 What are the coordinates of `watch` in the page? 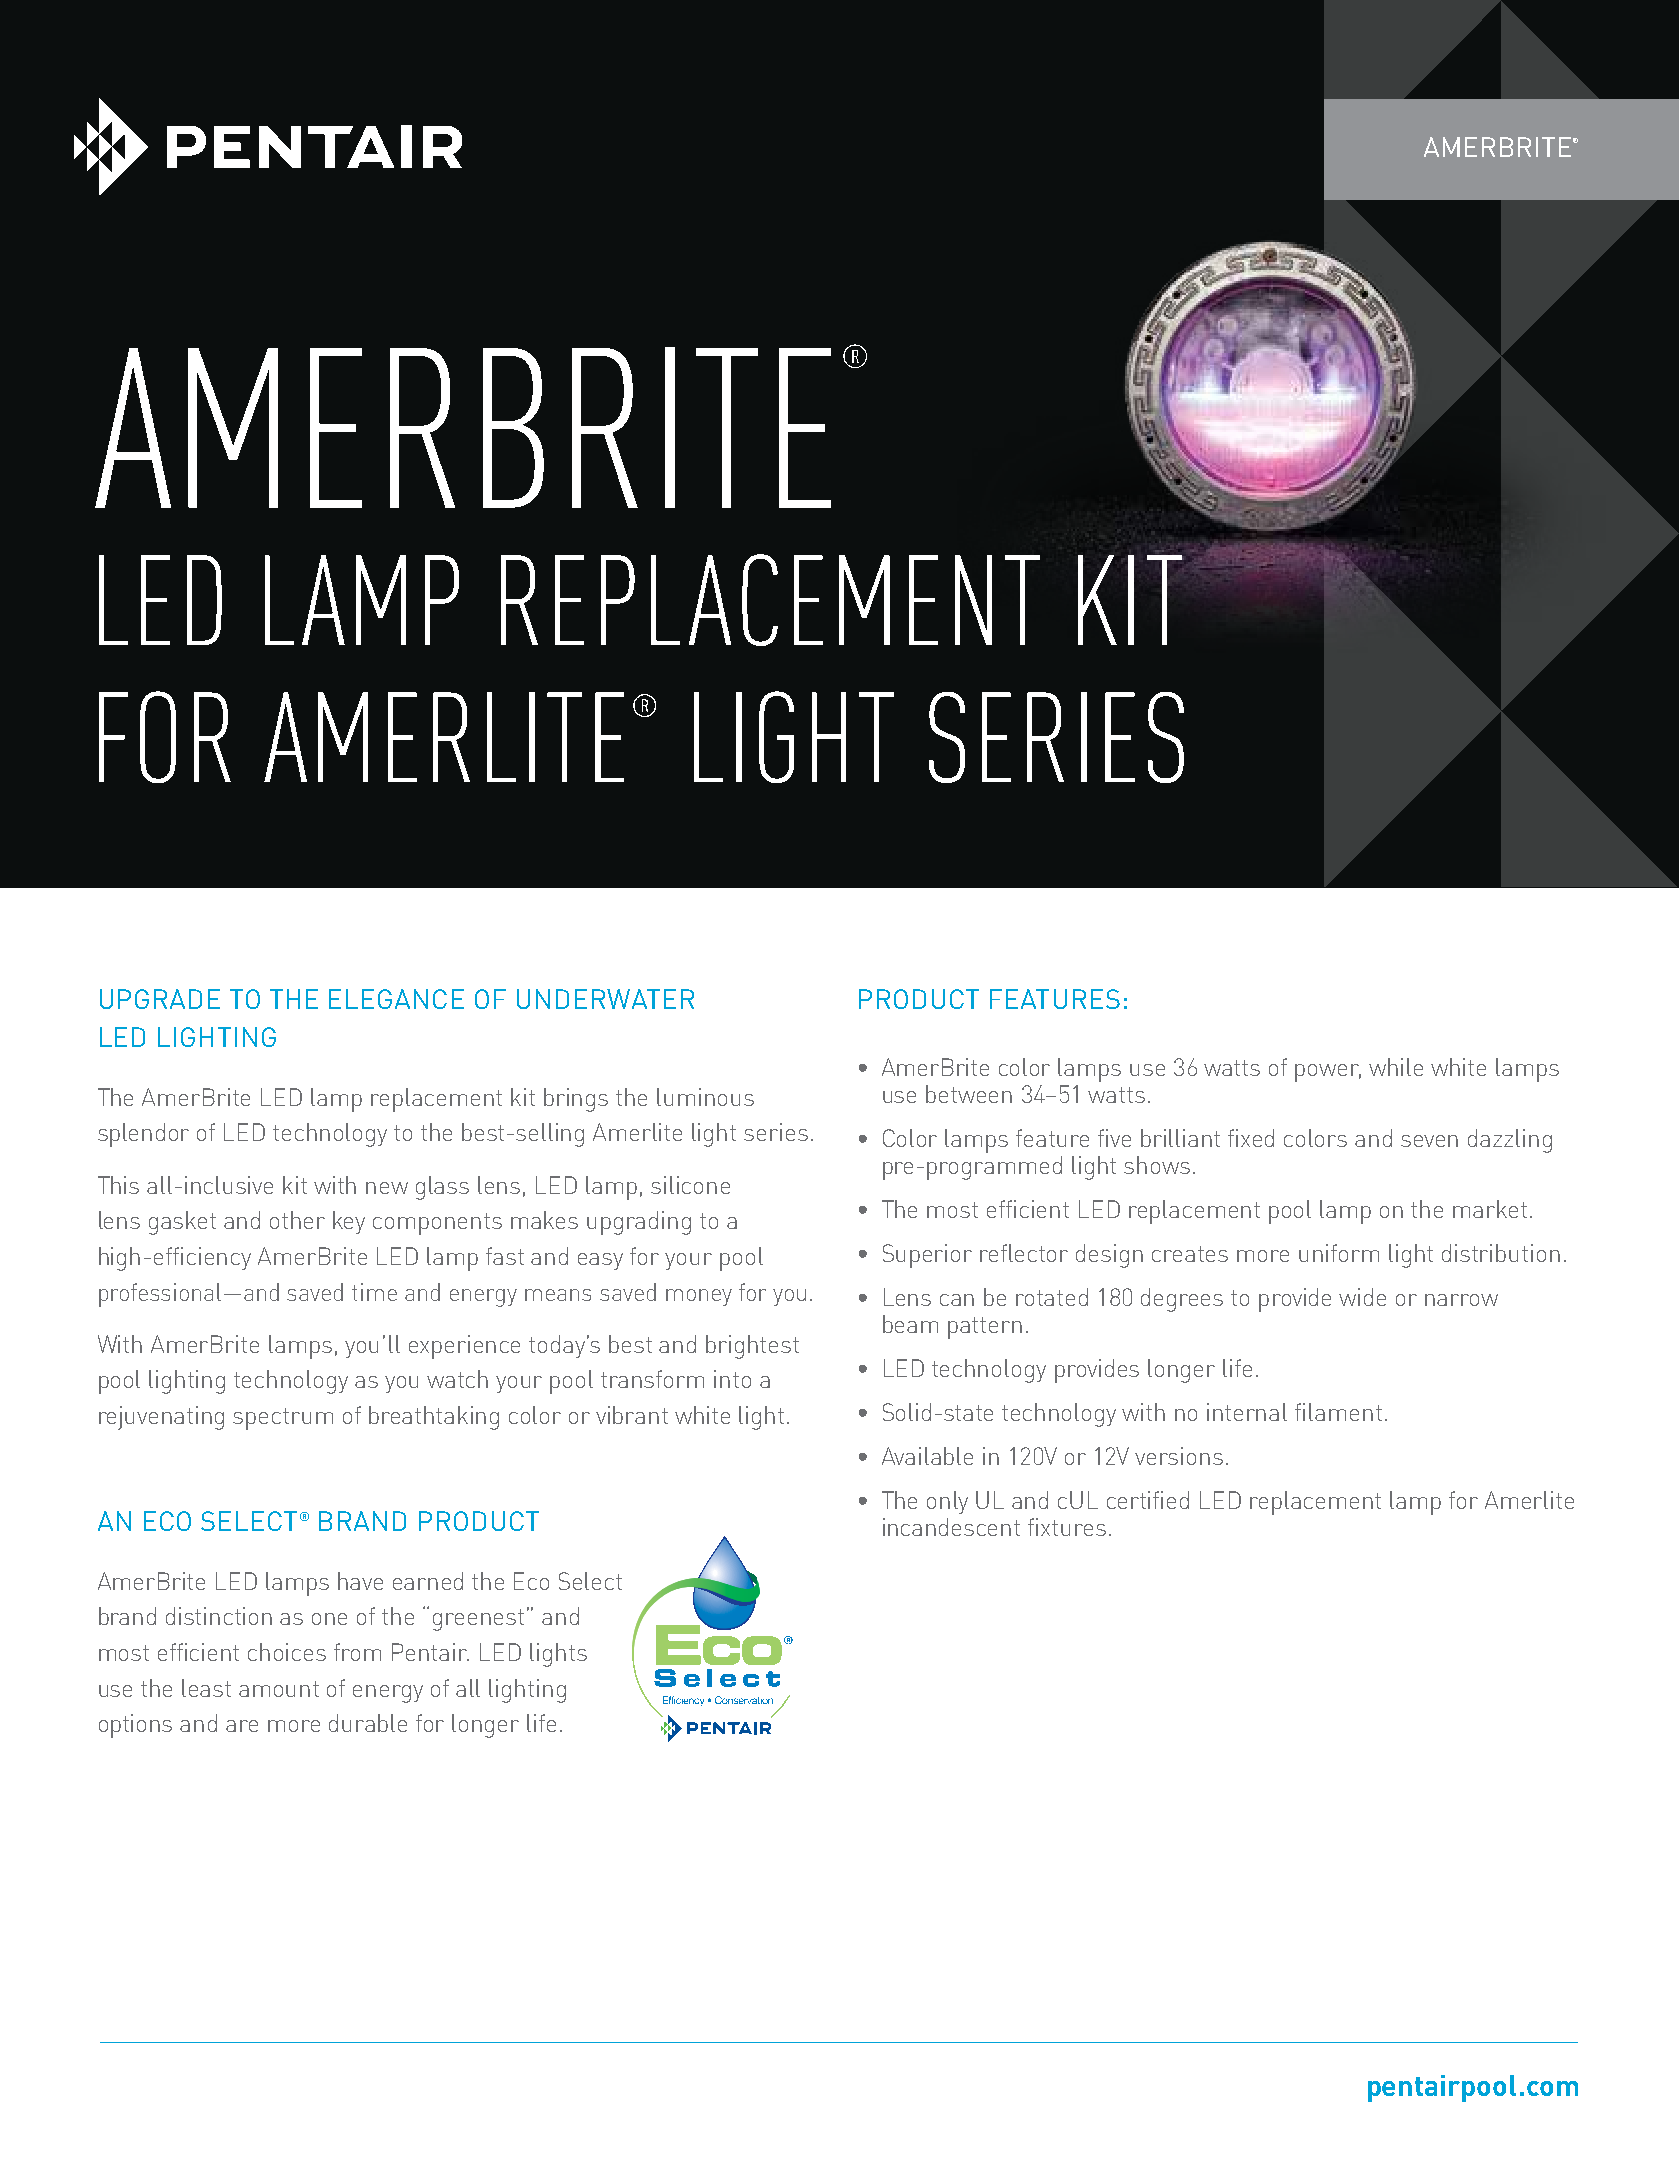 It's located at (457, 1379).
